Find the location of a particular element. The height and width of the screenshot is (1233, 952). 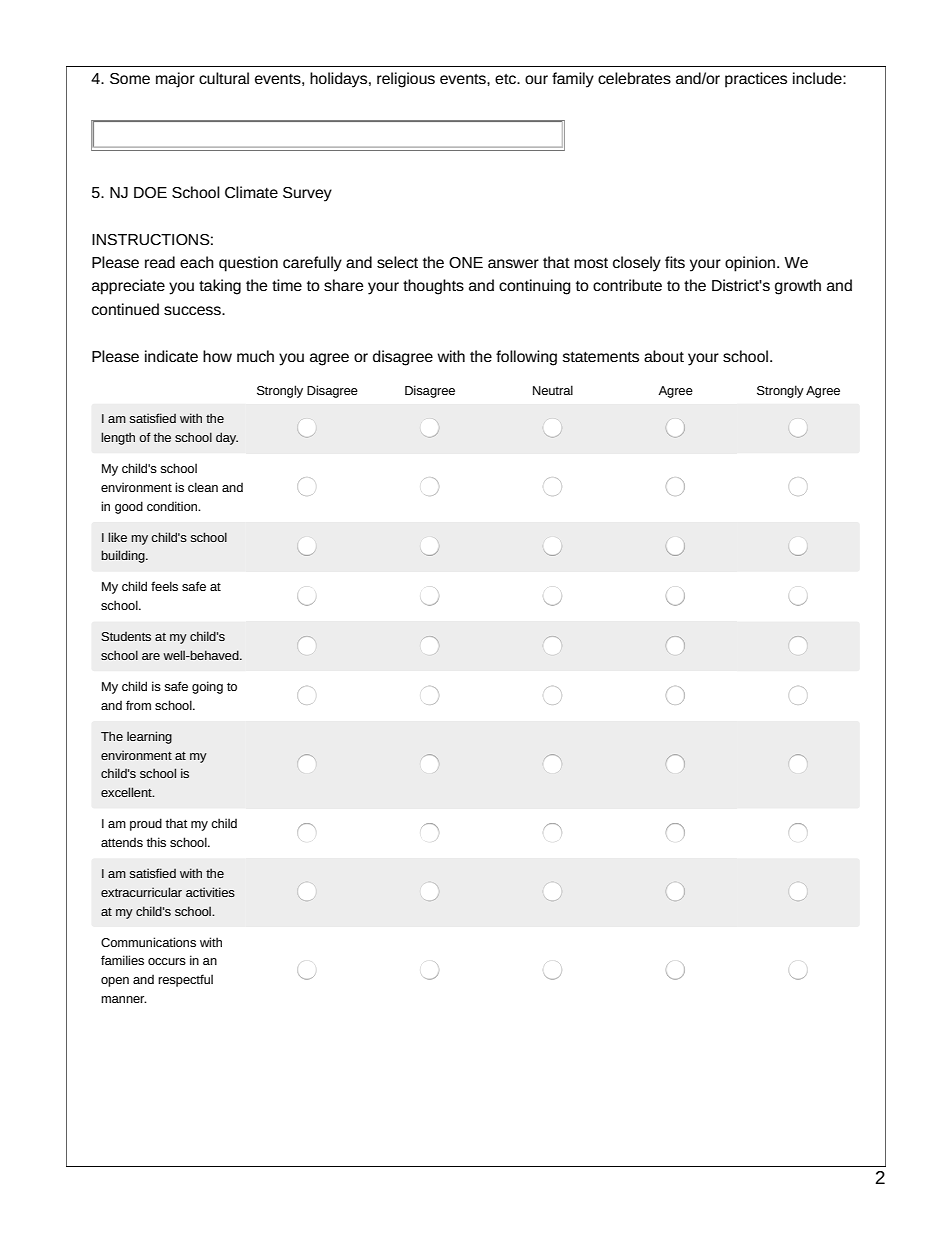

activities is located at coordinates (210, 892).
